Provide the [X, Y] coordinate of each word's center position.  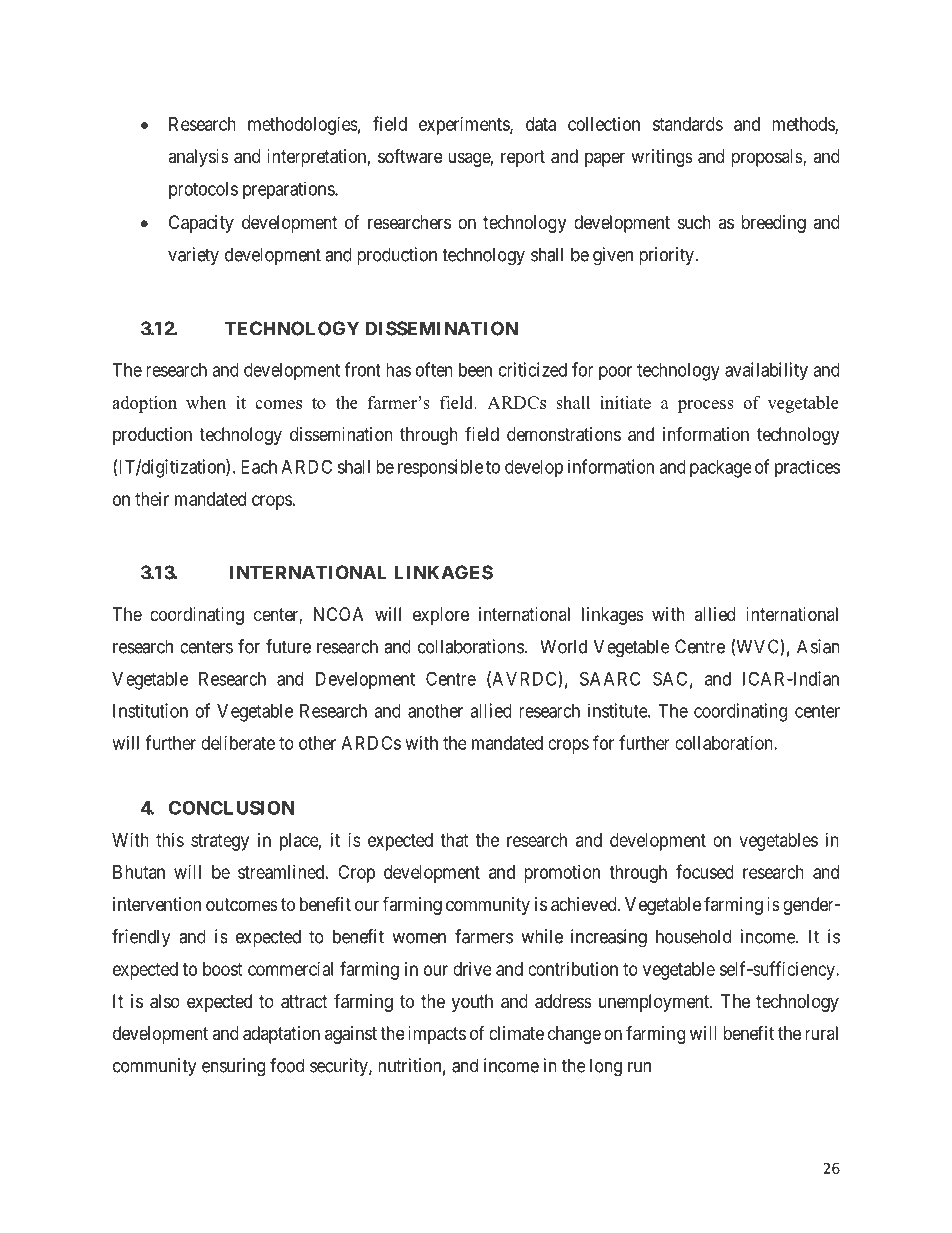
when [206, 402]
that [454, 840]
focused [705, 871]
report [523, 158]
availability [766, 371]
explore [441, 616]
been [475, 370]
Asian [818, 646]
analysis [198, 158]
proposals [767, 158]
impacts [437, 1035]
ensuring [233, 1067]
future [288, 646]
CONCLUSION [232, 807]
